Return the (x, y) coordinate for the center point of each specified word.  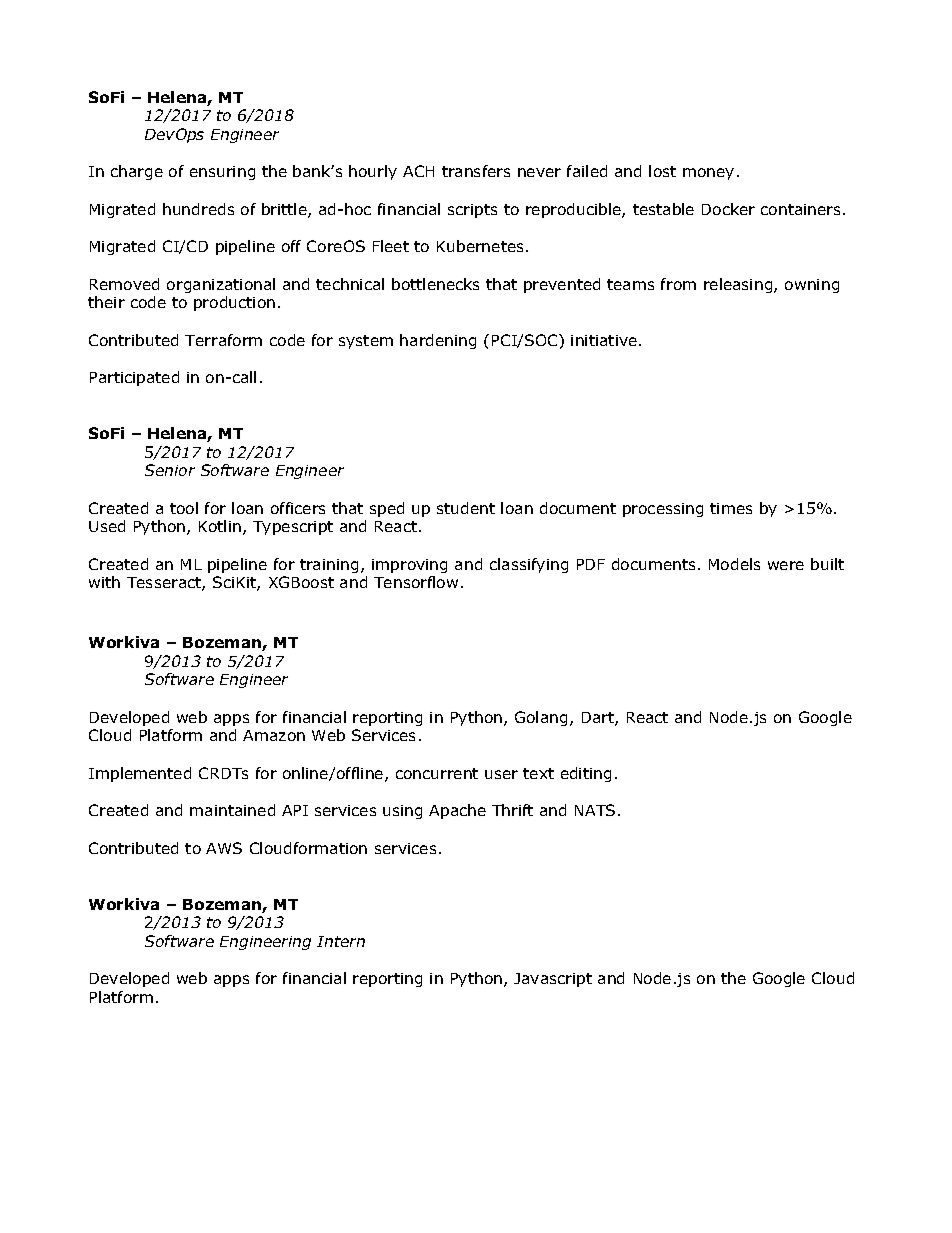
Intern (341, 941)
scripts (472, 211)
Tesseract (165, 584)
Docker (728, 209)
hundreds (198, 209)
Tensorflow (416, 582)
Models (734, 564)
